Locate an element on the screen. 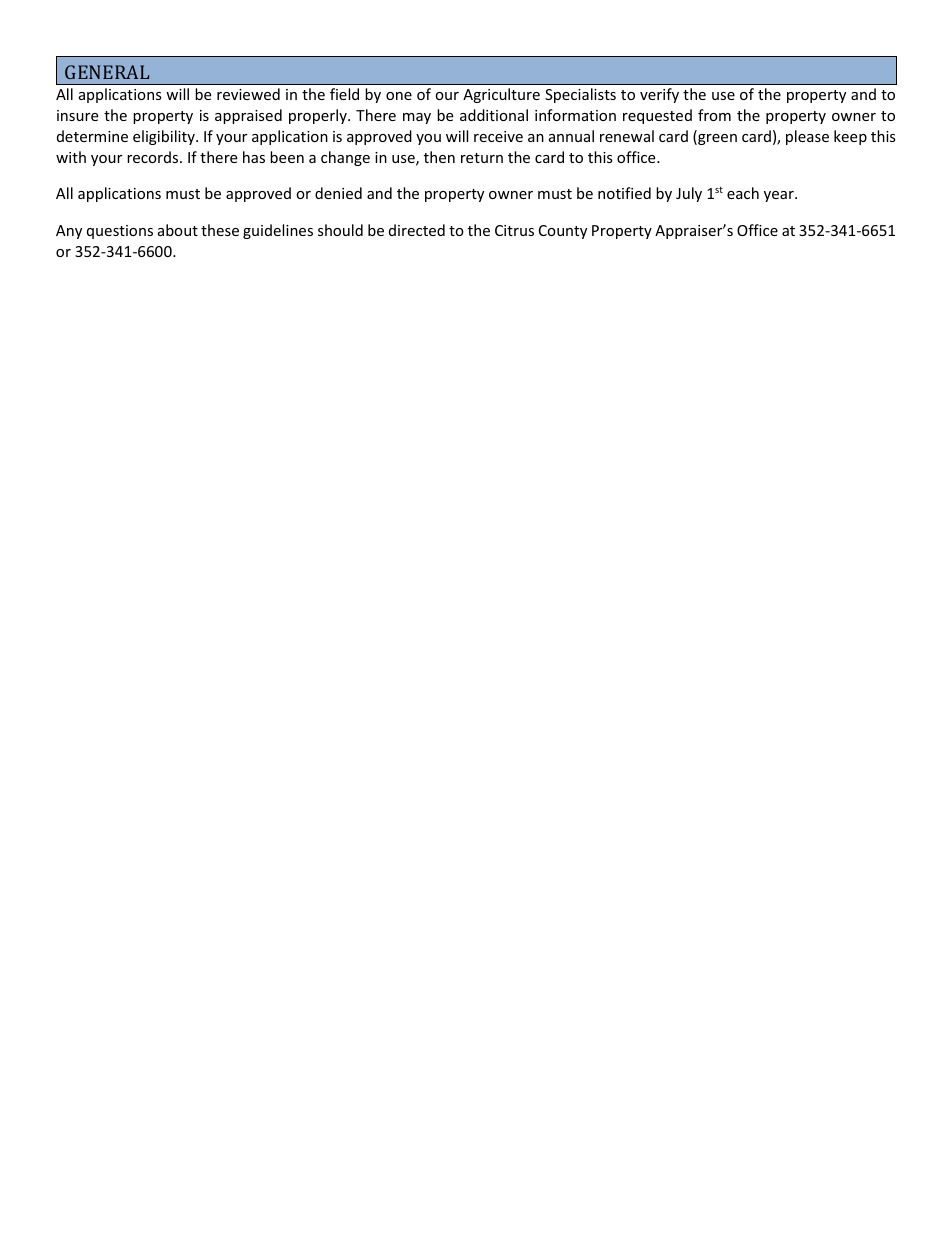 This screenshot has height=1233, width=952. directed is located at coordinates (417, 230).
